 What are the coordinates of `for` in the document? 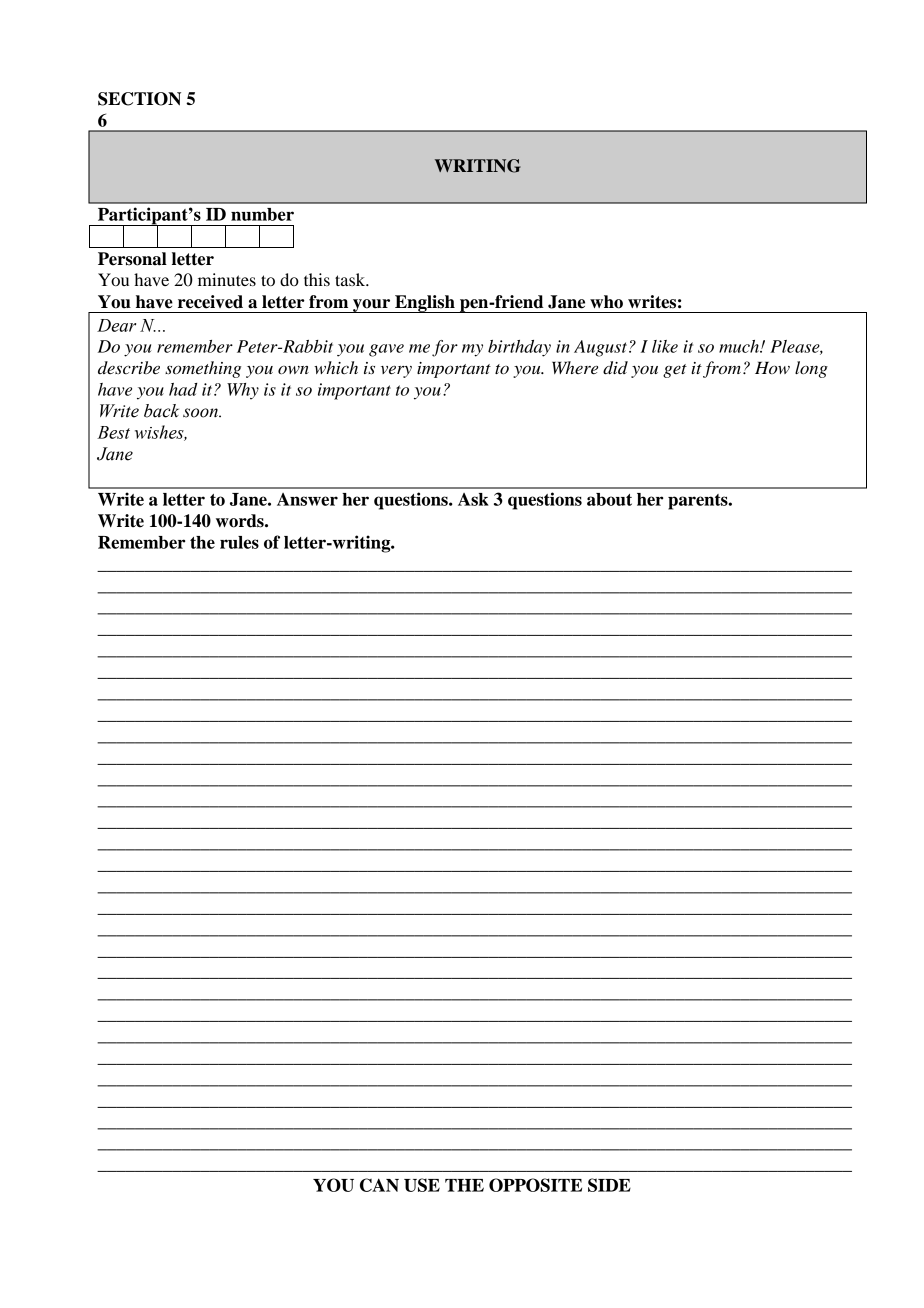 It's located at (445, 348).
